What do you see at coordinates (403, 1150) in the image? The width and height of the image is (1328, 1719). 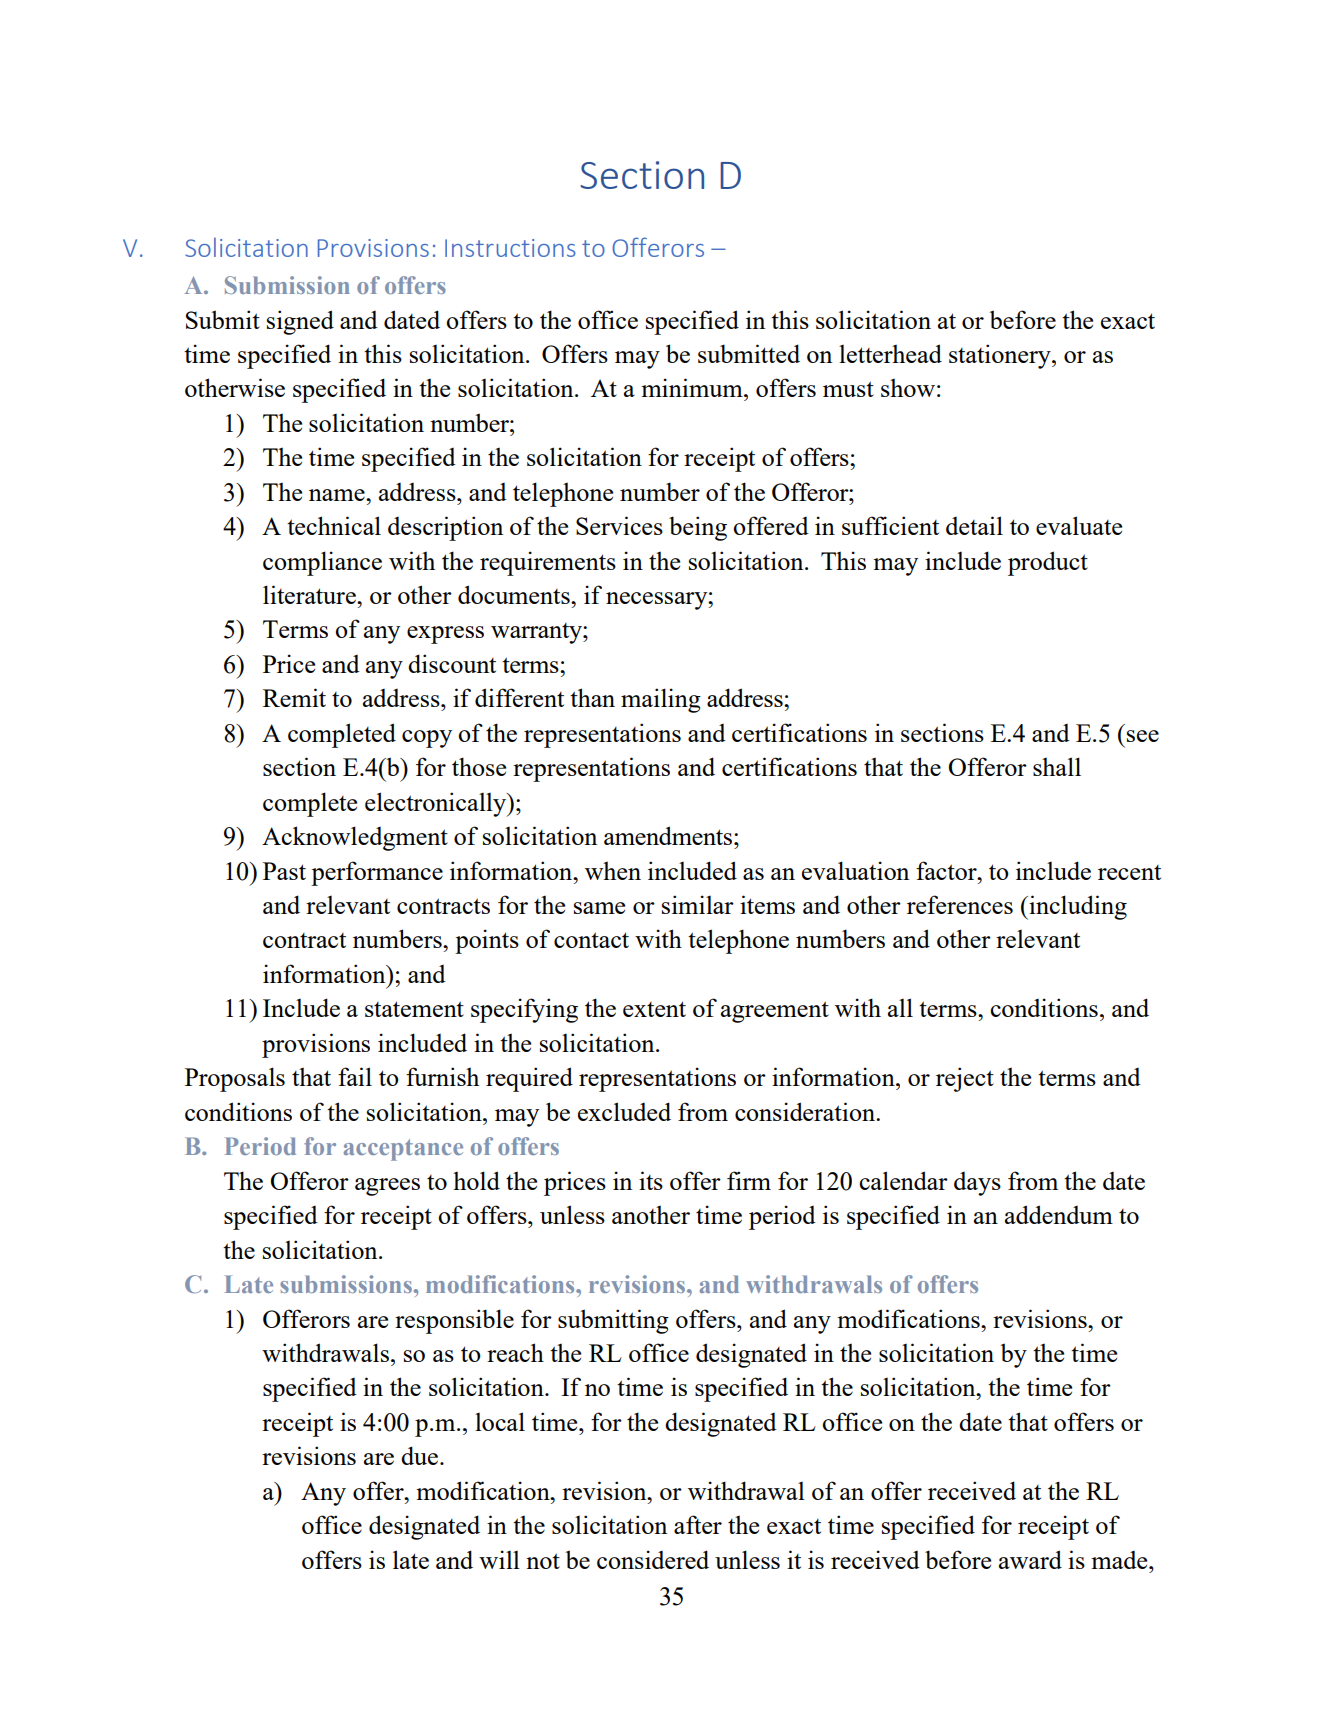 I see `acceptance` at bounding box center [403, 1150].
